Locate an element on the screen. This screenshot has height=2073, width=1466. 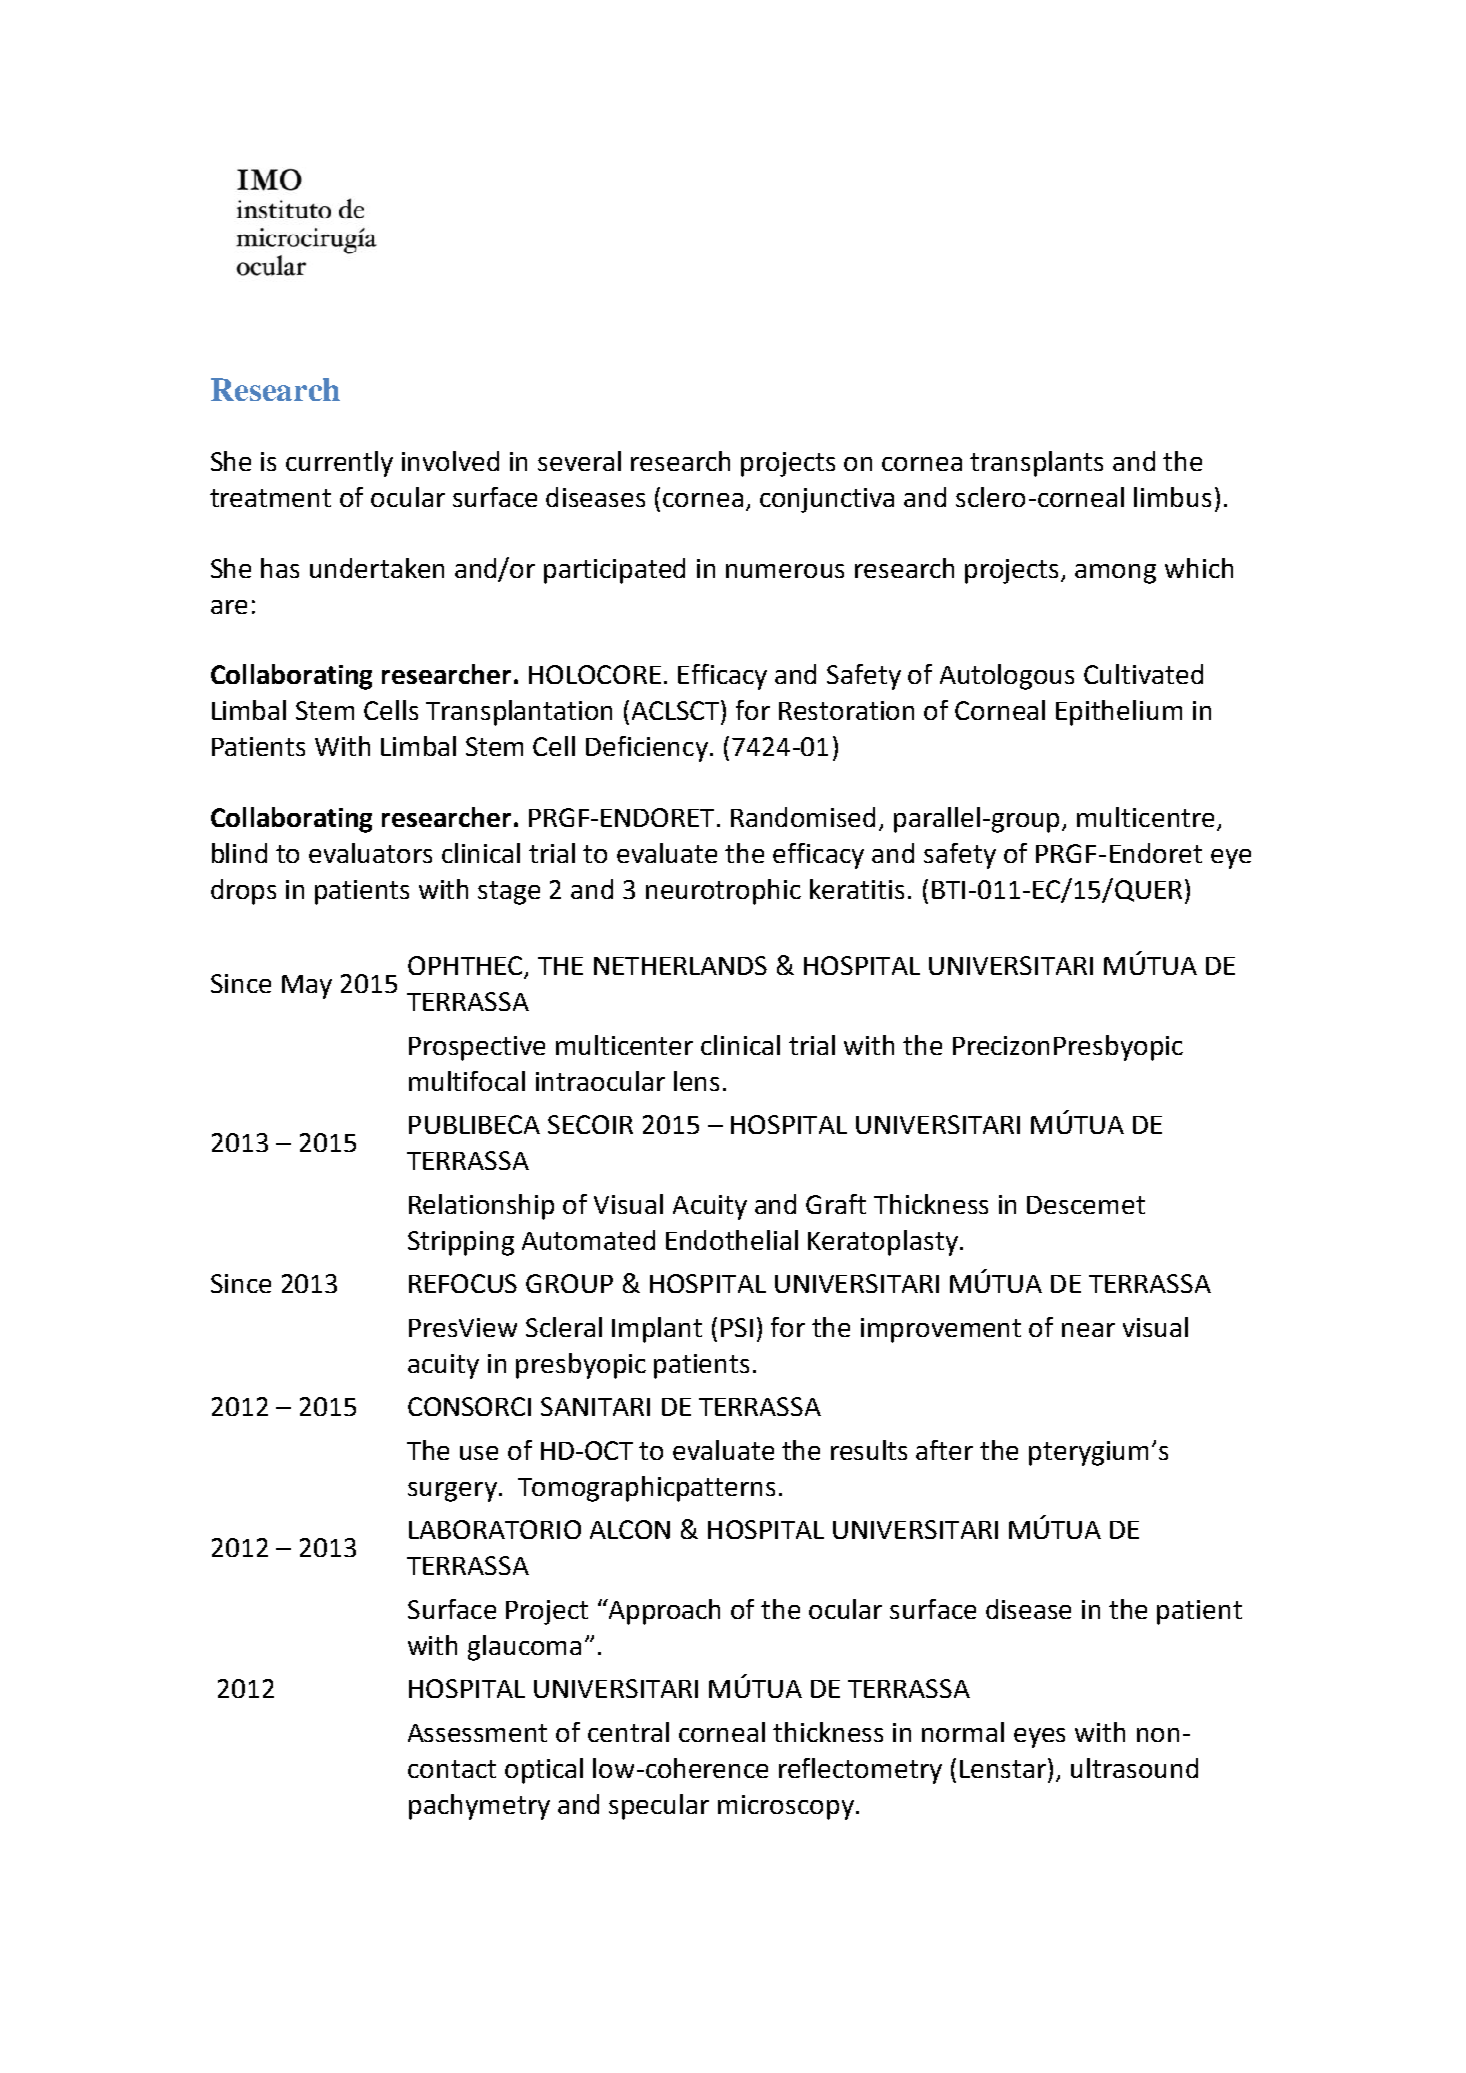
currently is located at coordinates (339, 464).
